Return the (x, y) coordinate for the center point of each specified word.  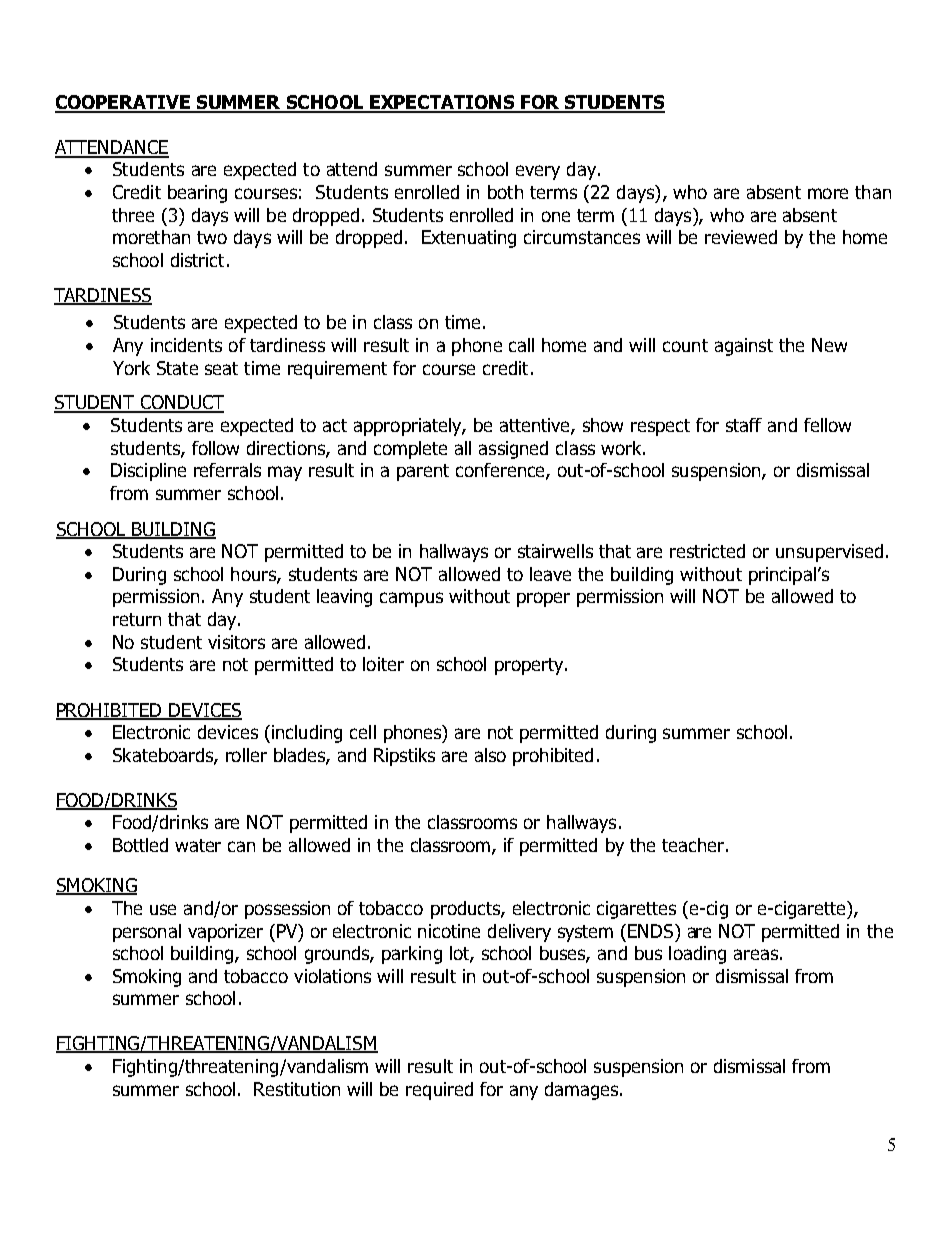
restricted (707, 551)
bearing (197, 194)
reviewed (741, 237)
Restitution (297, 1089)
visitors (236, 642)
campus (411, 599)
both (505, 192)
